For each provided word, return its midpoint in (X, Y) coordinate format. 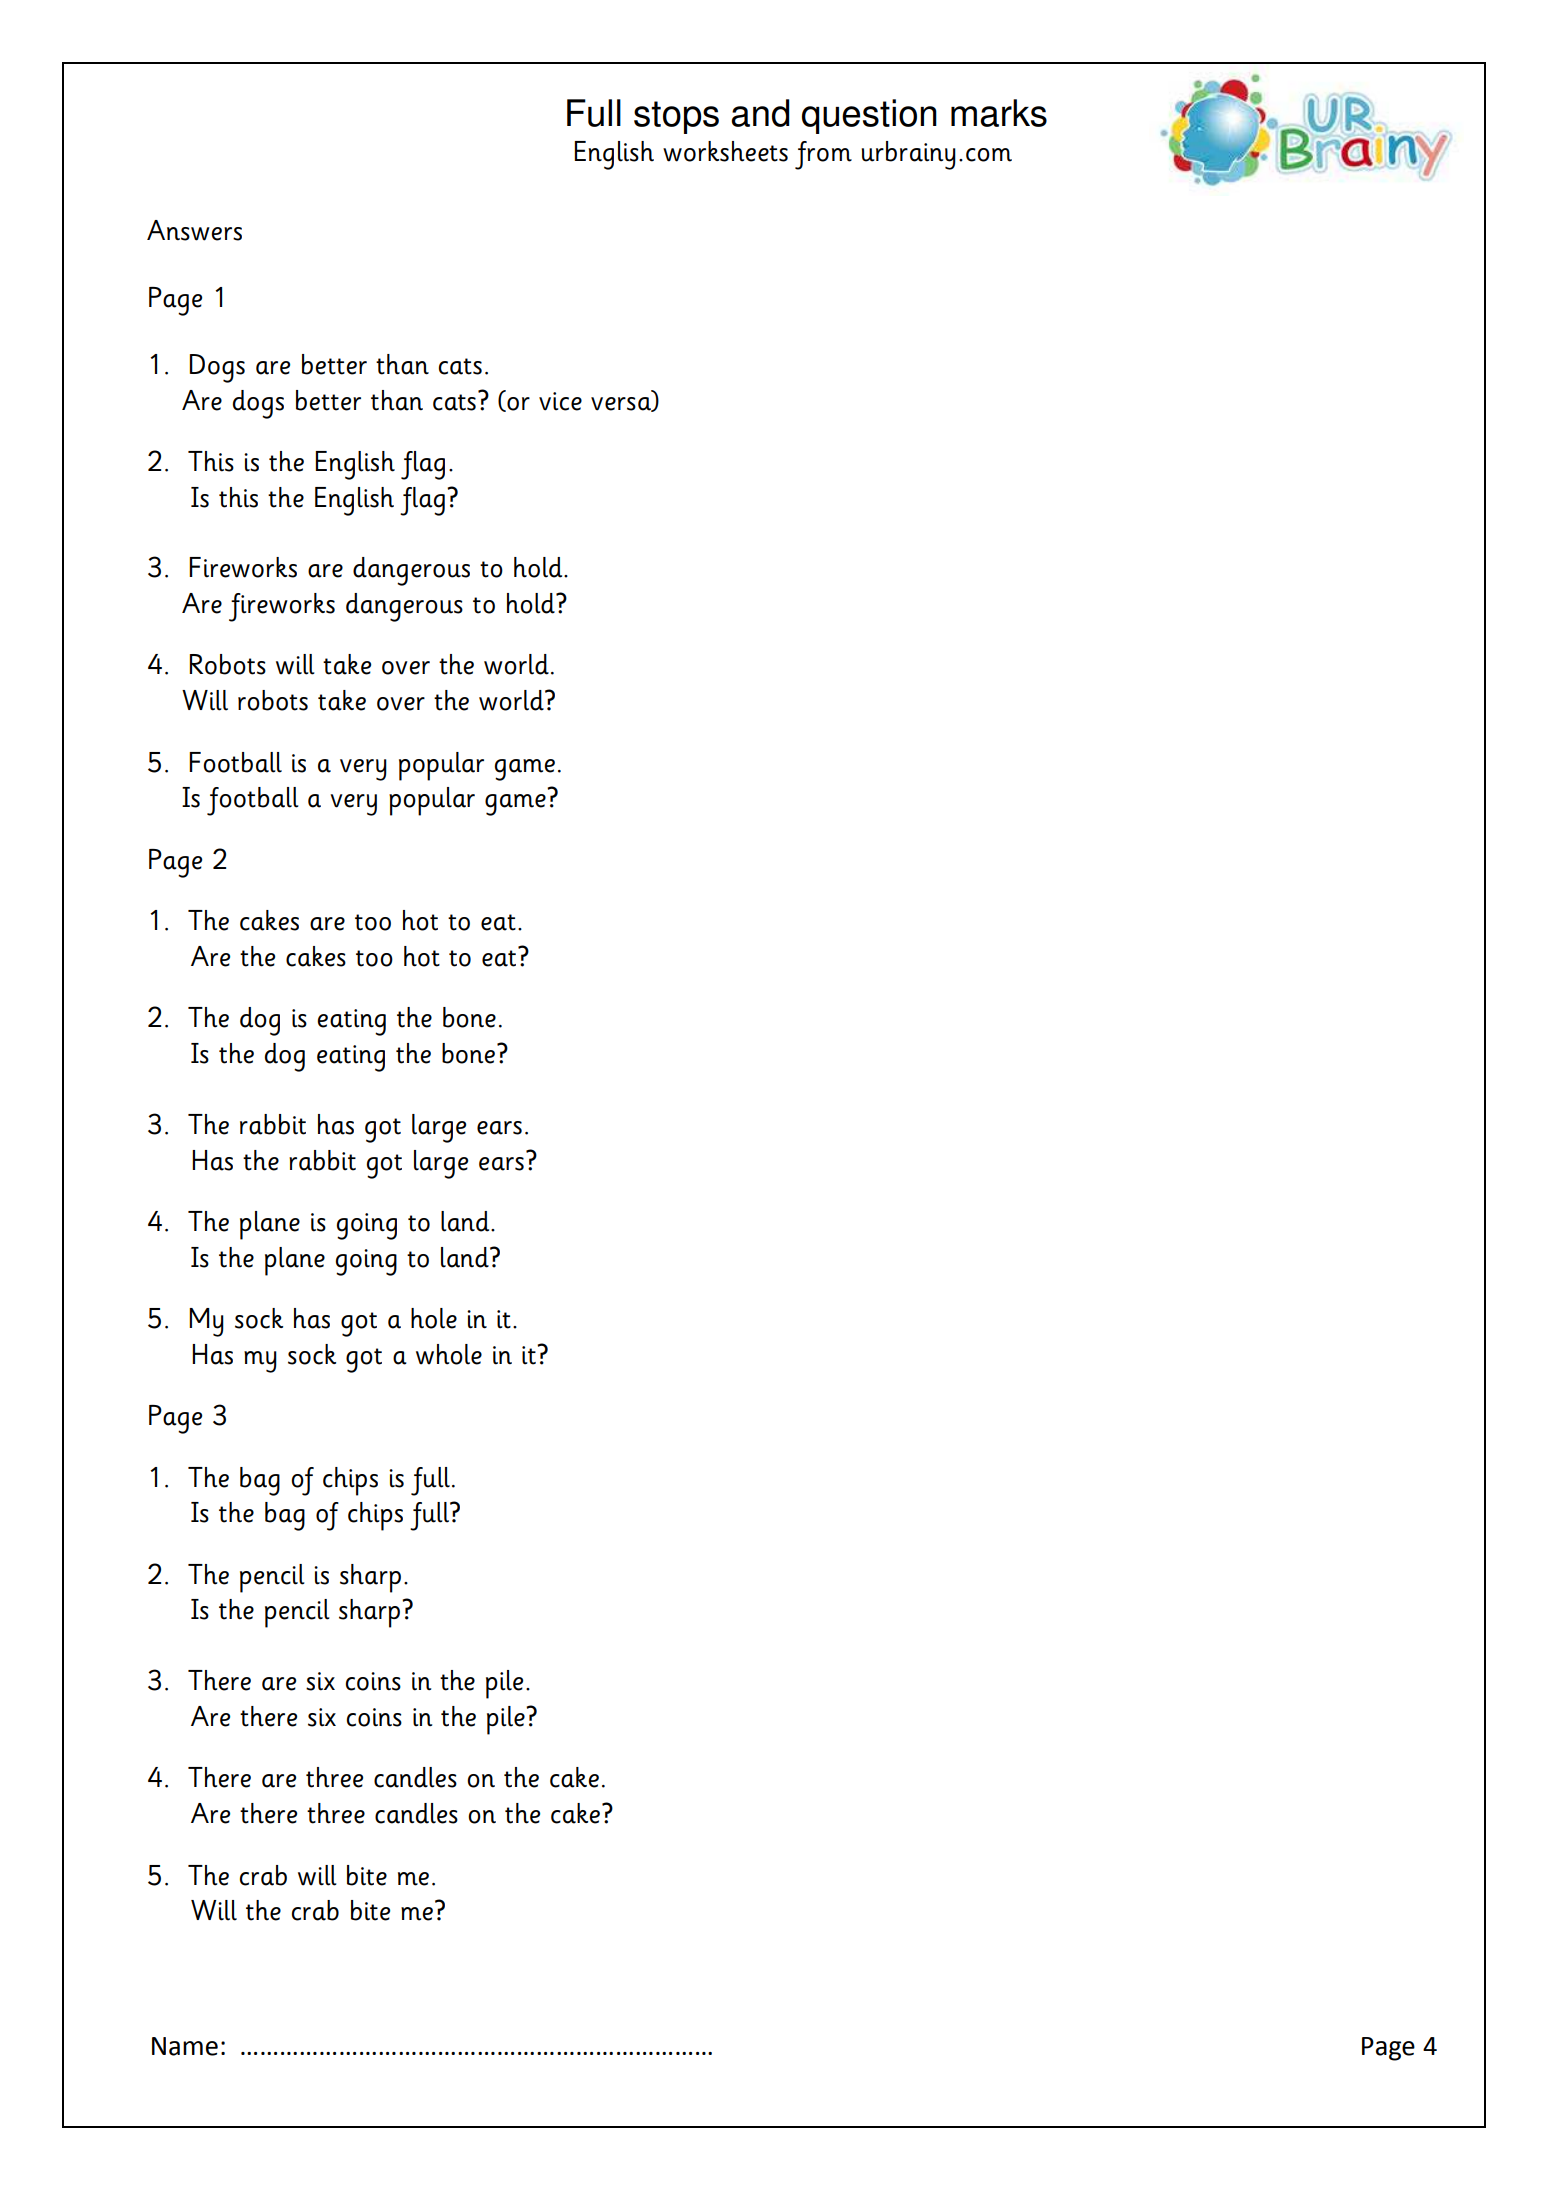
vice (560, 401)
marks (999, 113)
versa (622, 404)
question (869, 116)
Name (185, 2046)
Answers (194, 230)
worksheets (725, 151)
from (823, 155)
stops (676, 117)
